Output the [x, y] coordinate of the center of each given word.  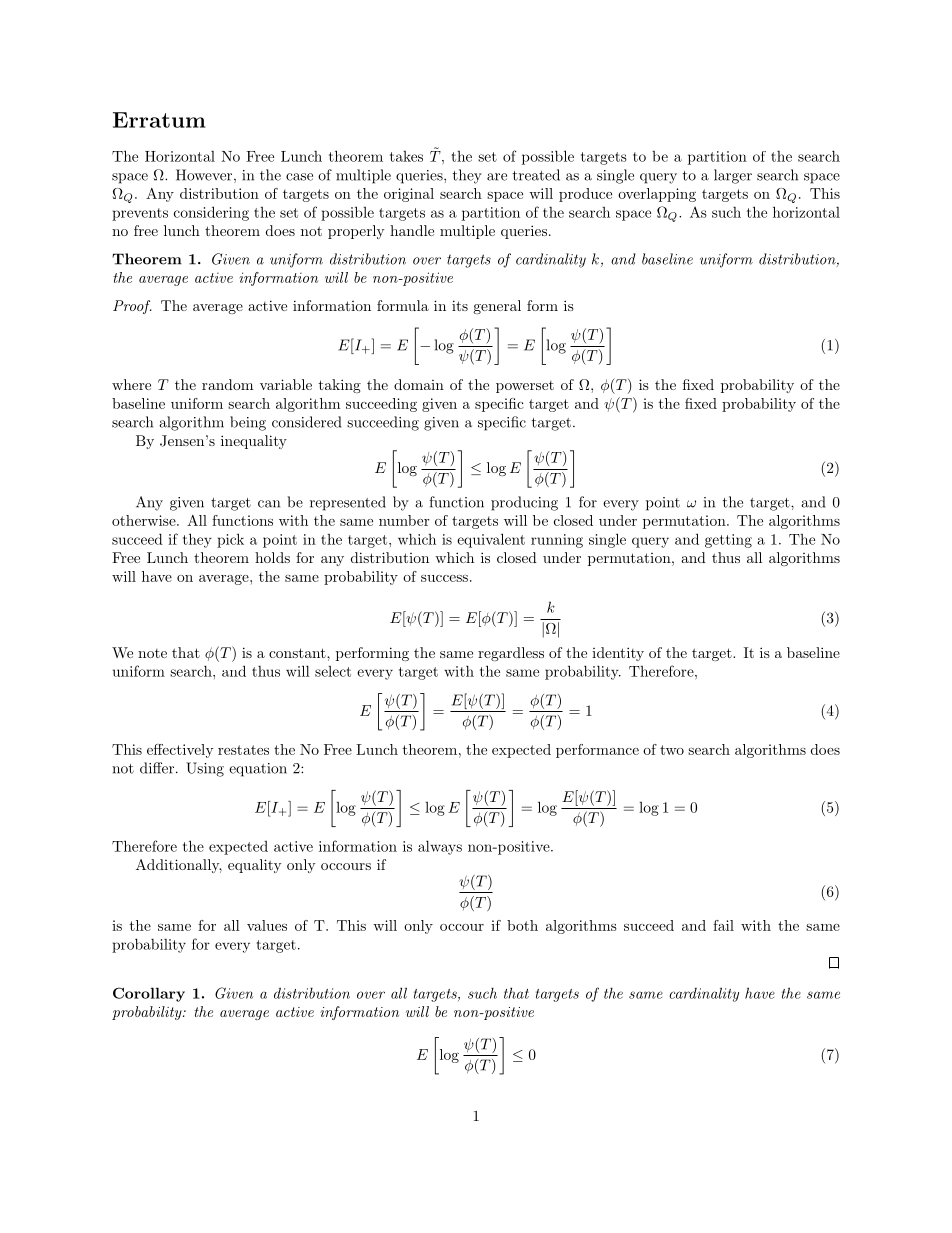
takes [406, 156]
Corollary [149, 994]
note [152, 653]
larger [733, 176]
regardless [511, 654]
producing [524, 503]
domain [419, 384]
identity [618, 654]
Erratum [159, 120]
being [248, 423]
